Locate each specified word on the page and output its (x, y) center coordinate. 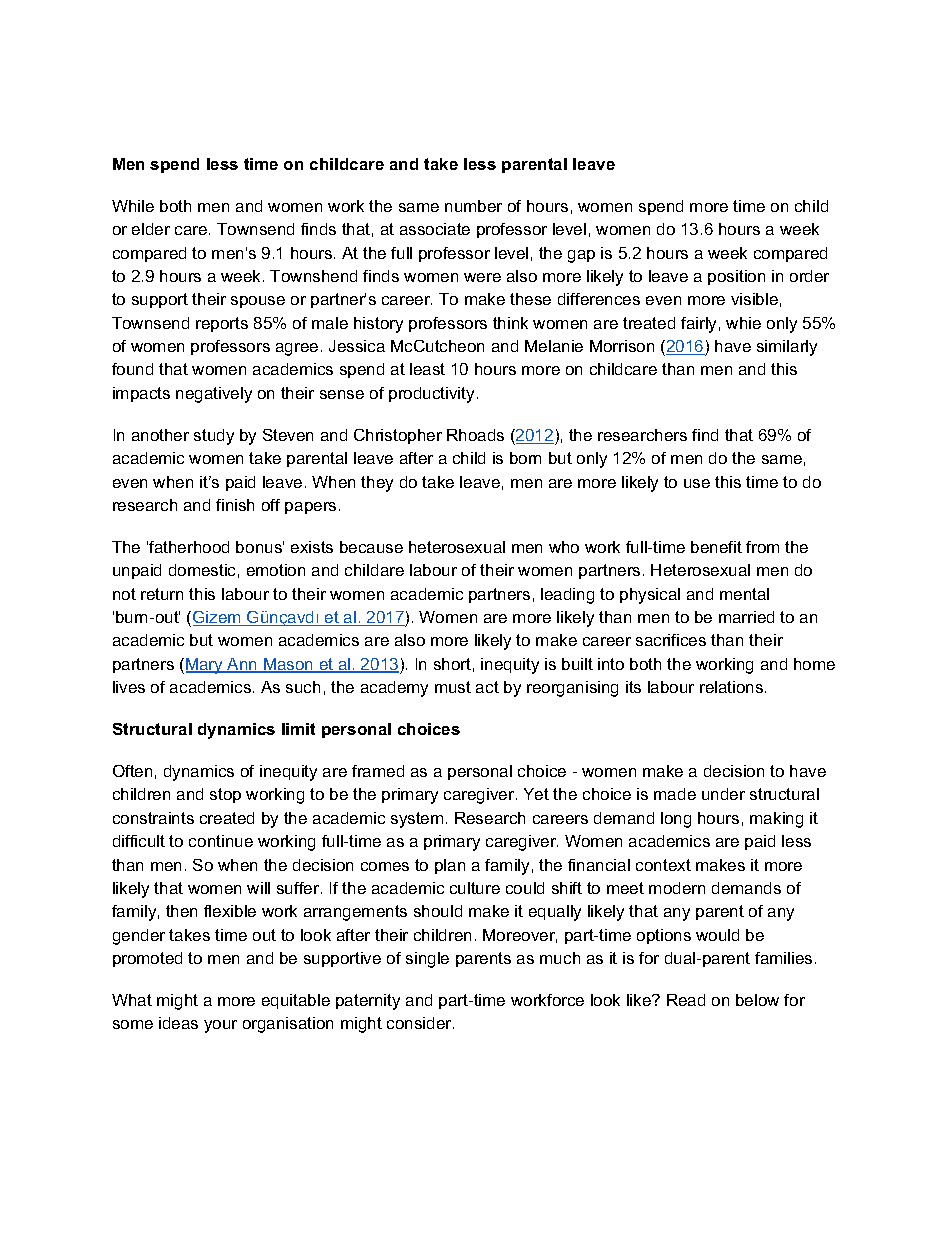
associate (435, 229)
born (525, 458)
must (453, 687)
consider (420, 1023)
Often (132, 771)
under (723, 794)
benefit (716, 547)
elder (151, 229)
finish (235, 505)
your (220, 1026)
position (736, 277)
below (757, 1000)
